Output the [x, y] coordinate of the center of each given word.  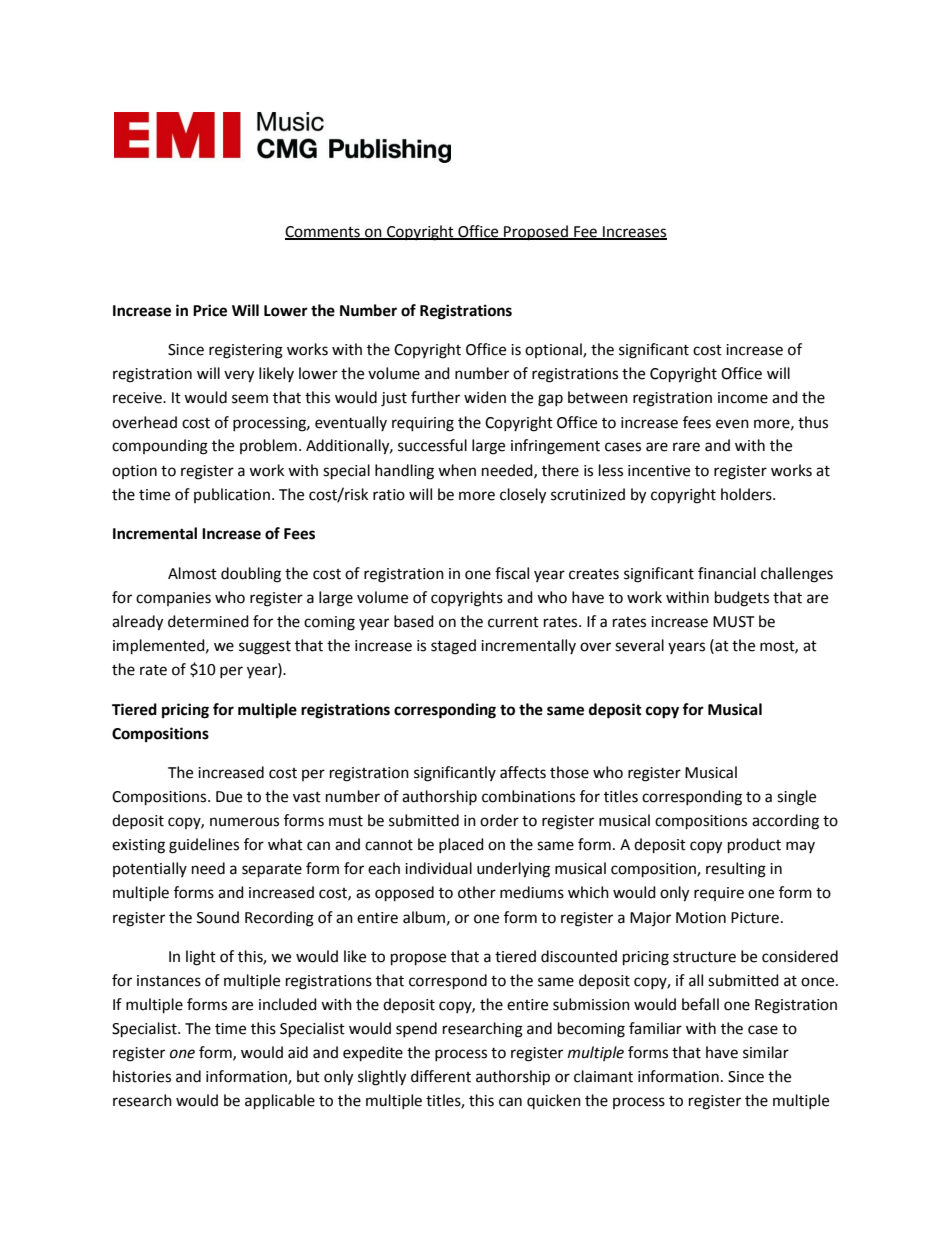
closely [523, 496]
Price [210, 310]
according [785, 822]
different [441, 1076]
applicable [280, 1102]
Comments [323, 232]
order [499, 820]
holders [747, 494]
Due [229, 797]
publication [232, 495]
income [743, 398]
